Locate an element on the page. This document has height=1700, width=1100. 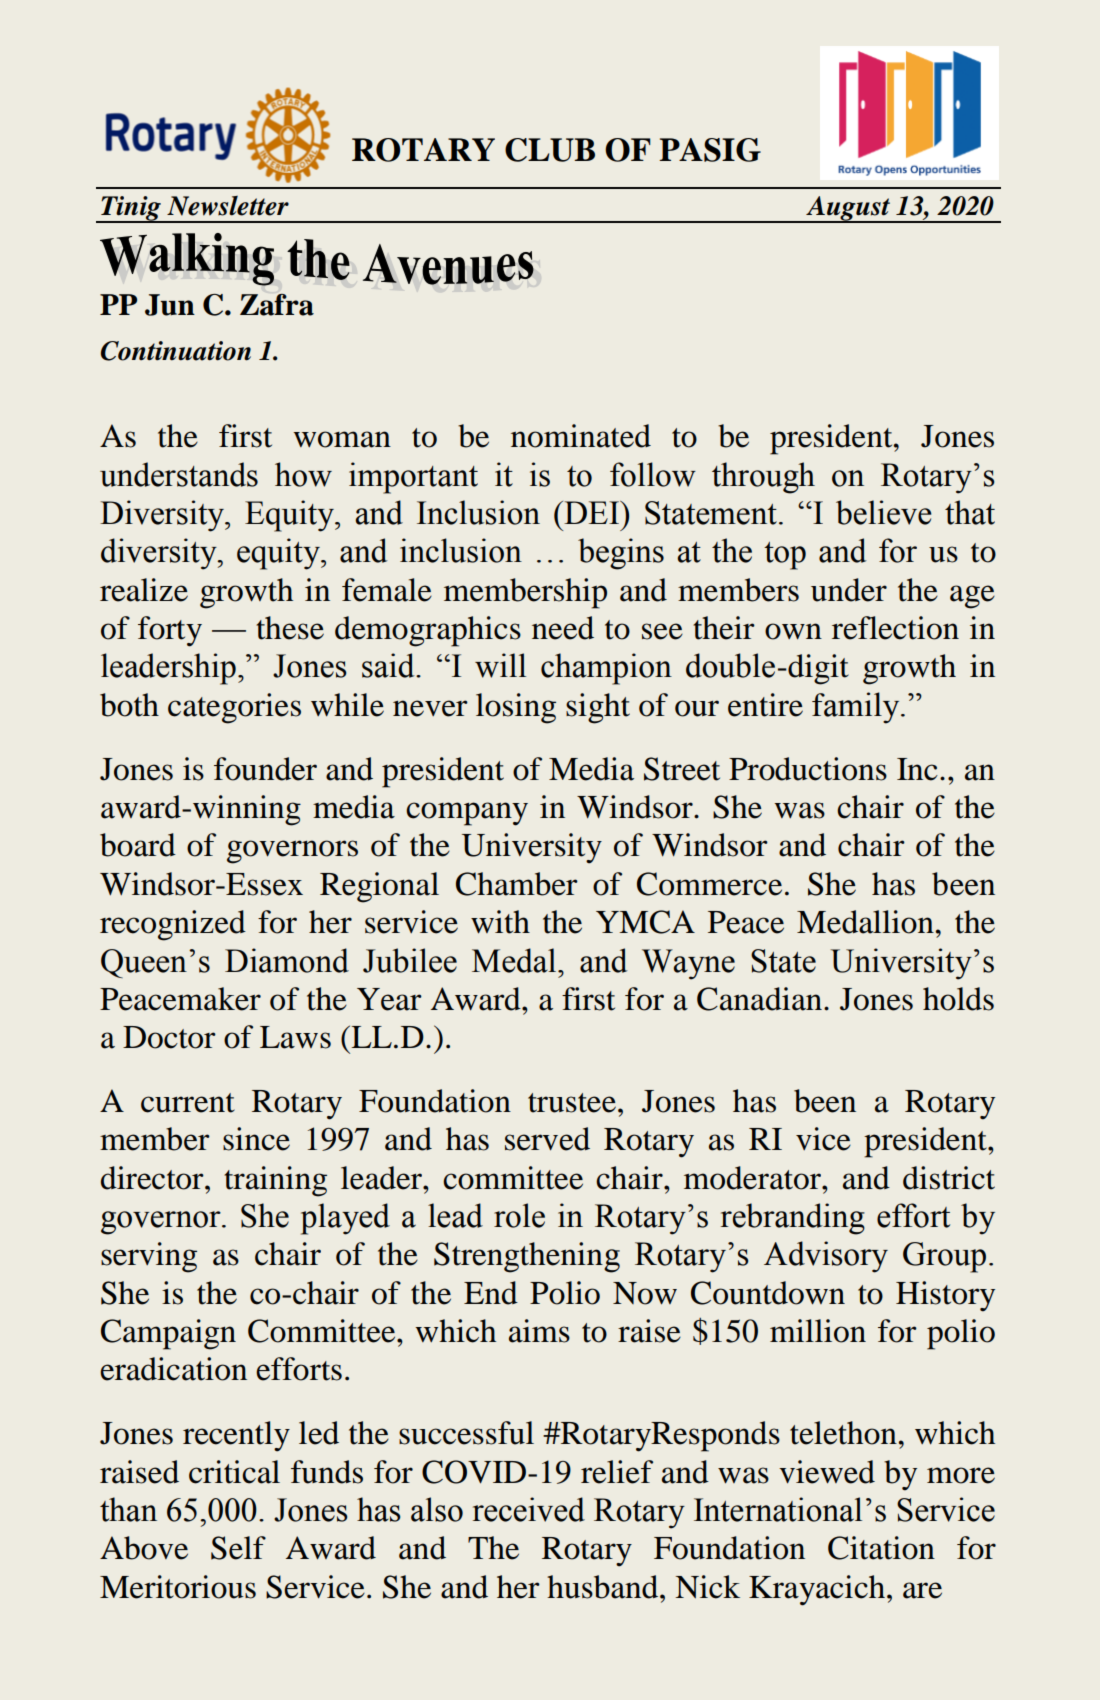
Chamber is located at coordinates (517, 884).
